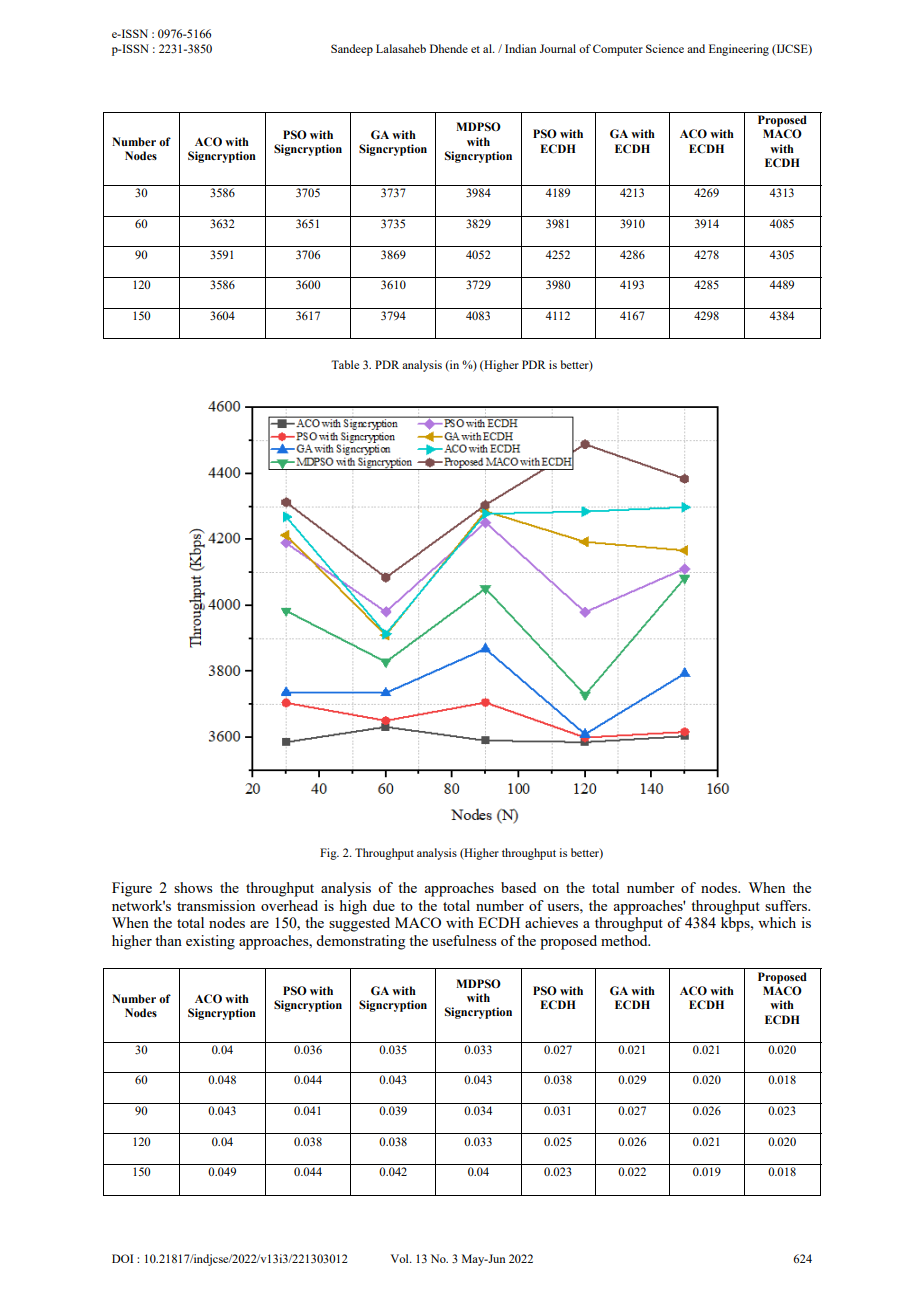 The image size is (924, 1308). I want to click on Indian, so click(520, 48).
